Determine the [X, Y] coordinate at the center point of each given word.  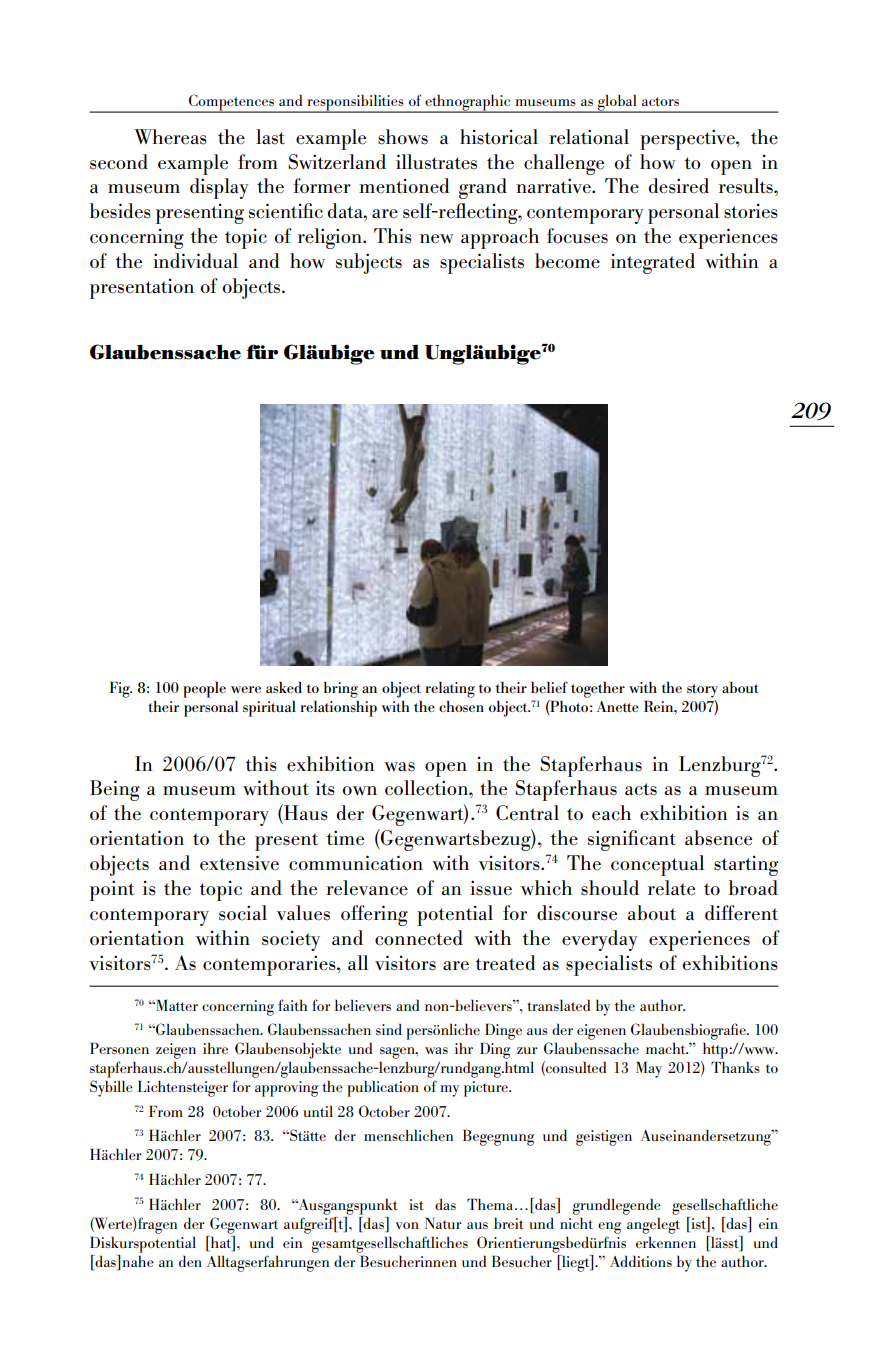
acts [641, 789]
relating [450, 689]
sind [389, 1029]
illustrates [436, 162]
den [190, 1261]
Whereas [170, 137]
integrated [653, 263]
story [702, 691]
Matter [176, 1005]
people [204, 689]
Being [115, 790]
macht [667, 1048]
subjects [369, 263]
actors [660, 101]
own [359, 791]
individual [195, 261]
